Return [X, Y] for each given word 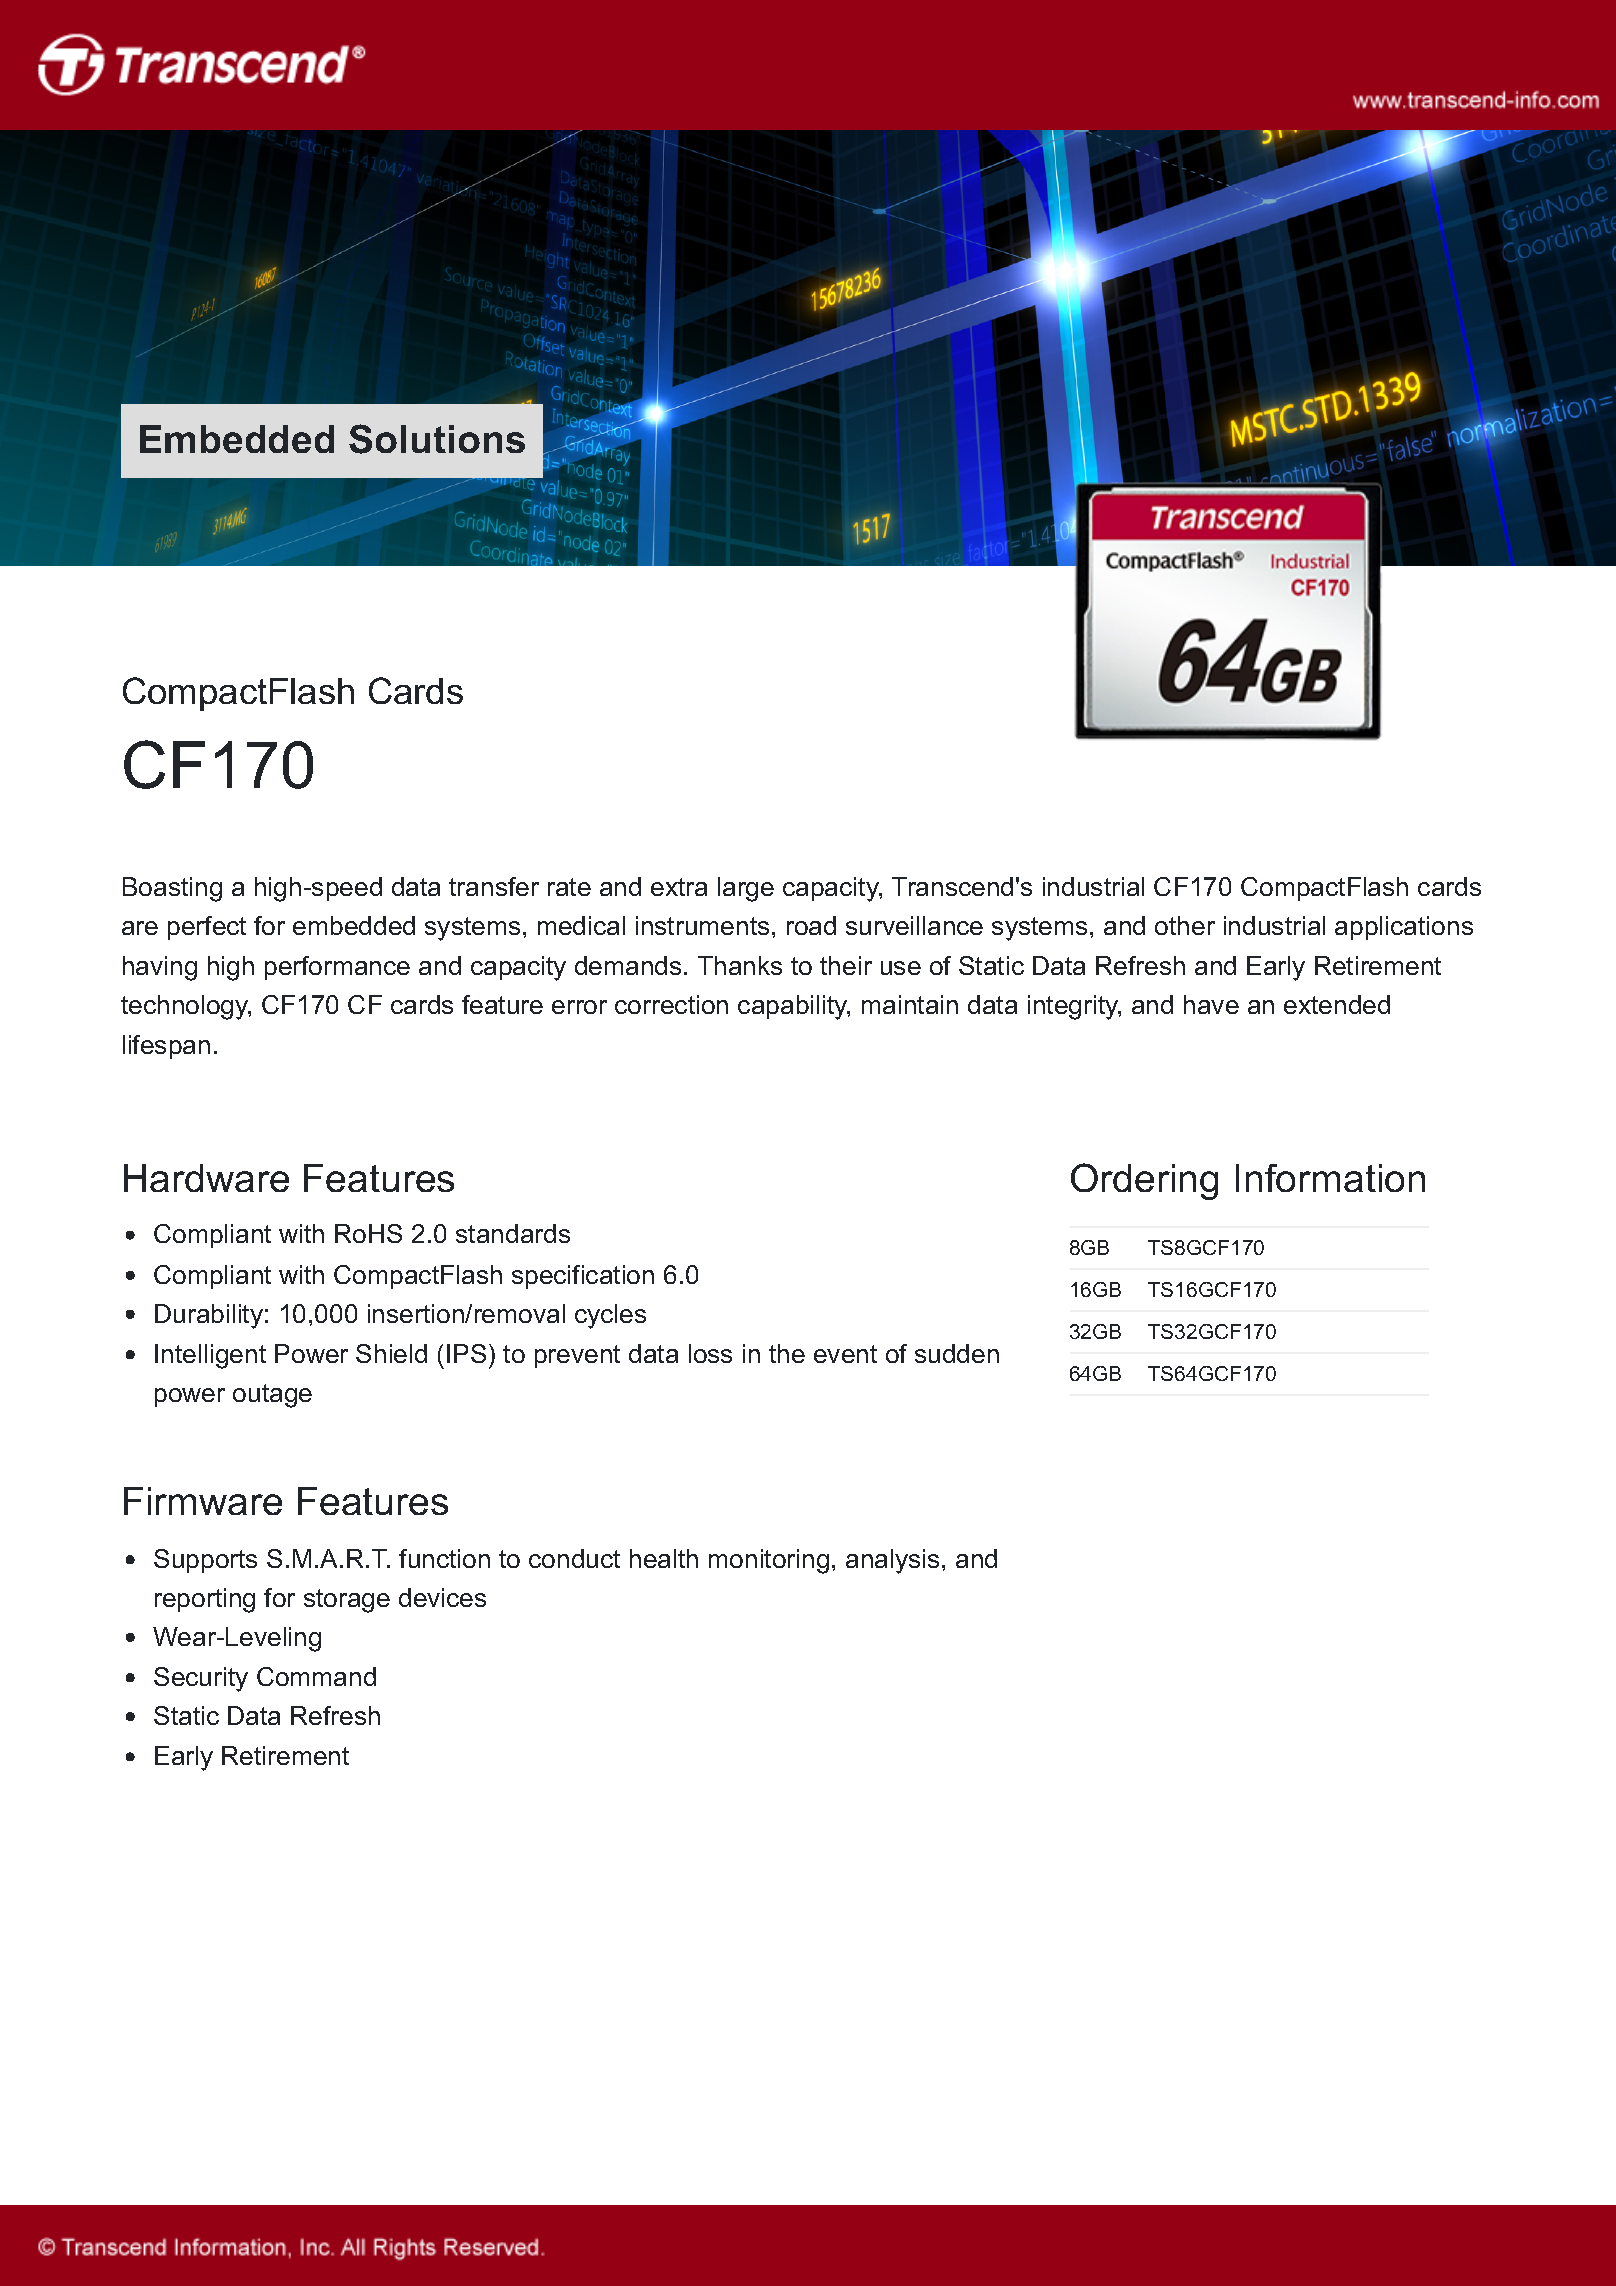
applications [1404, 928]
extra [679, 887]
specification [583, 1277]
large [746, 889]
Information [1330, 1178]
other [1185, 925]
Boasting [172, 889]
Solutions [437, 439]
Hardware [206, 1178]
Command [316, 1676]
